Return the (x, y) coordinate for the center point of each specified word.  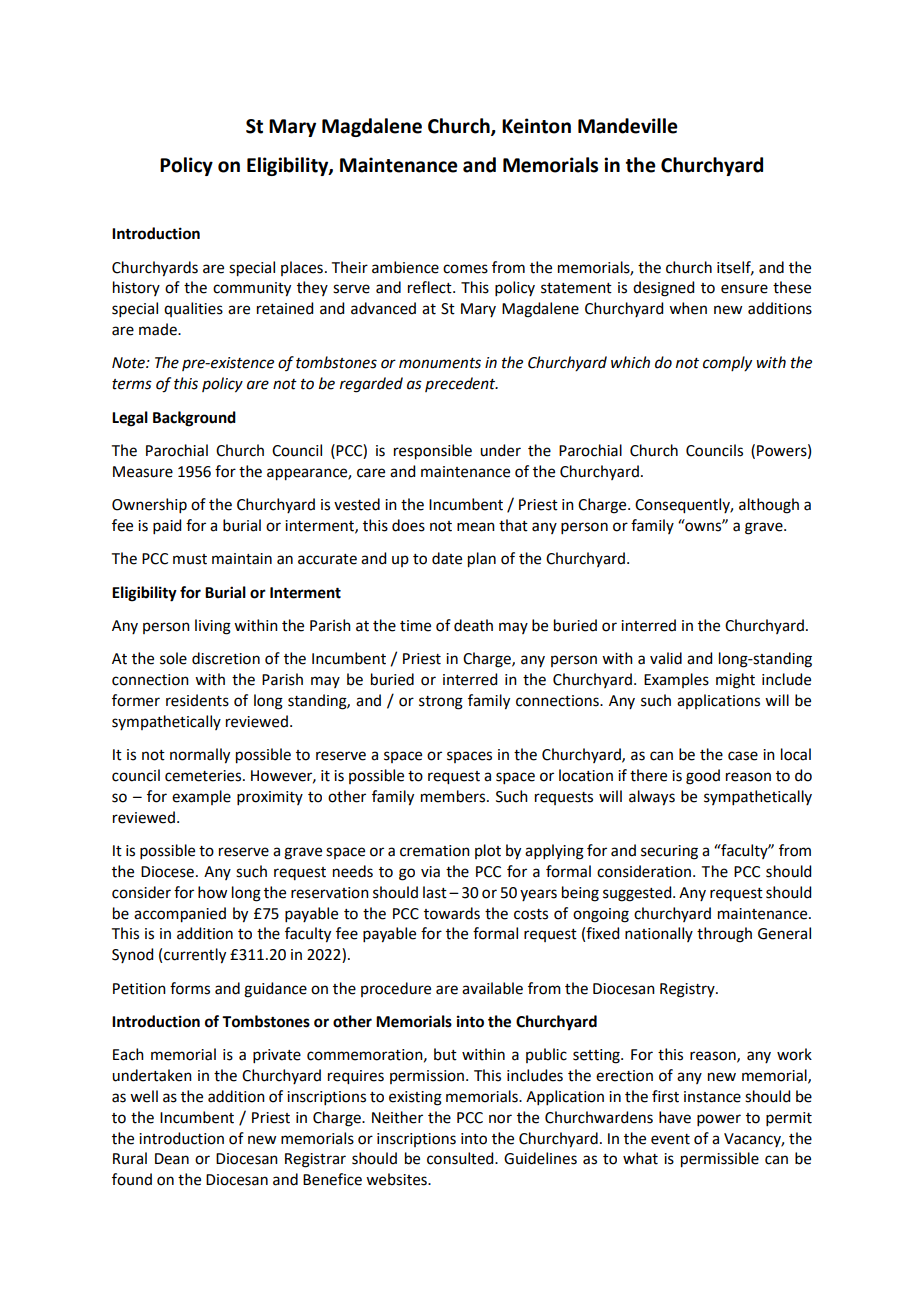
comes (465, 269)
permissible (720, 1160)
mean (476, 527)
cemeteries (204, 776)
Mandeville (628, 126)
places (302, 268)
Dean (172, 1159)
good (703, 777)
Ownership (149, 505)
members (454, 796)
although (769, 506)
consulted (461, 1158)
